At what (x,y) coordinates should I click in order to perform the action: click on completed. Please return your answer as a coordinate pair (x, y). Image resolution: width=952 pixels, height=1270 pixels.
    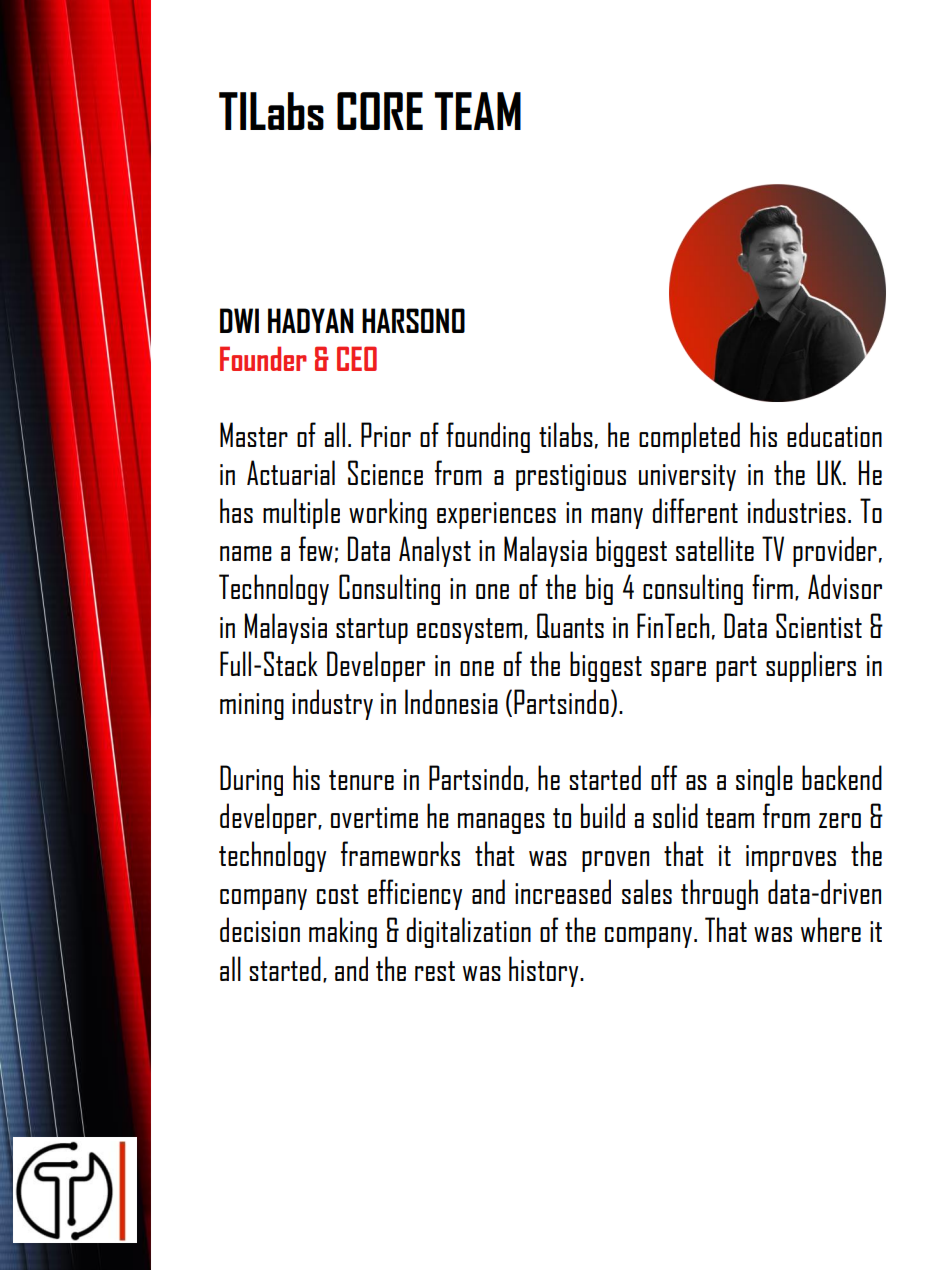
    Looking at the image, I should click on (689, 437).
